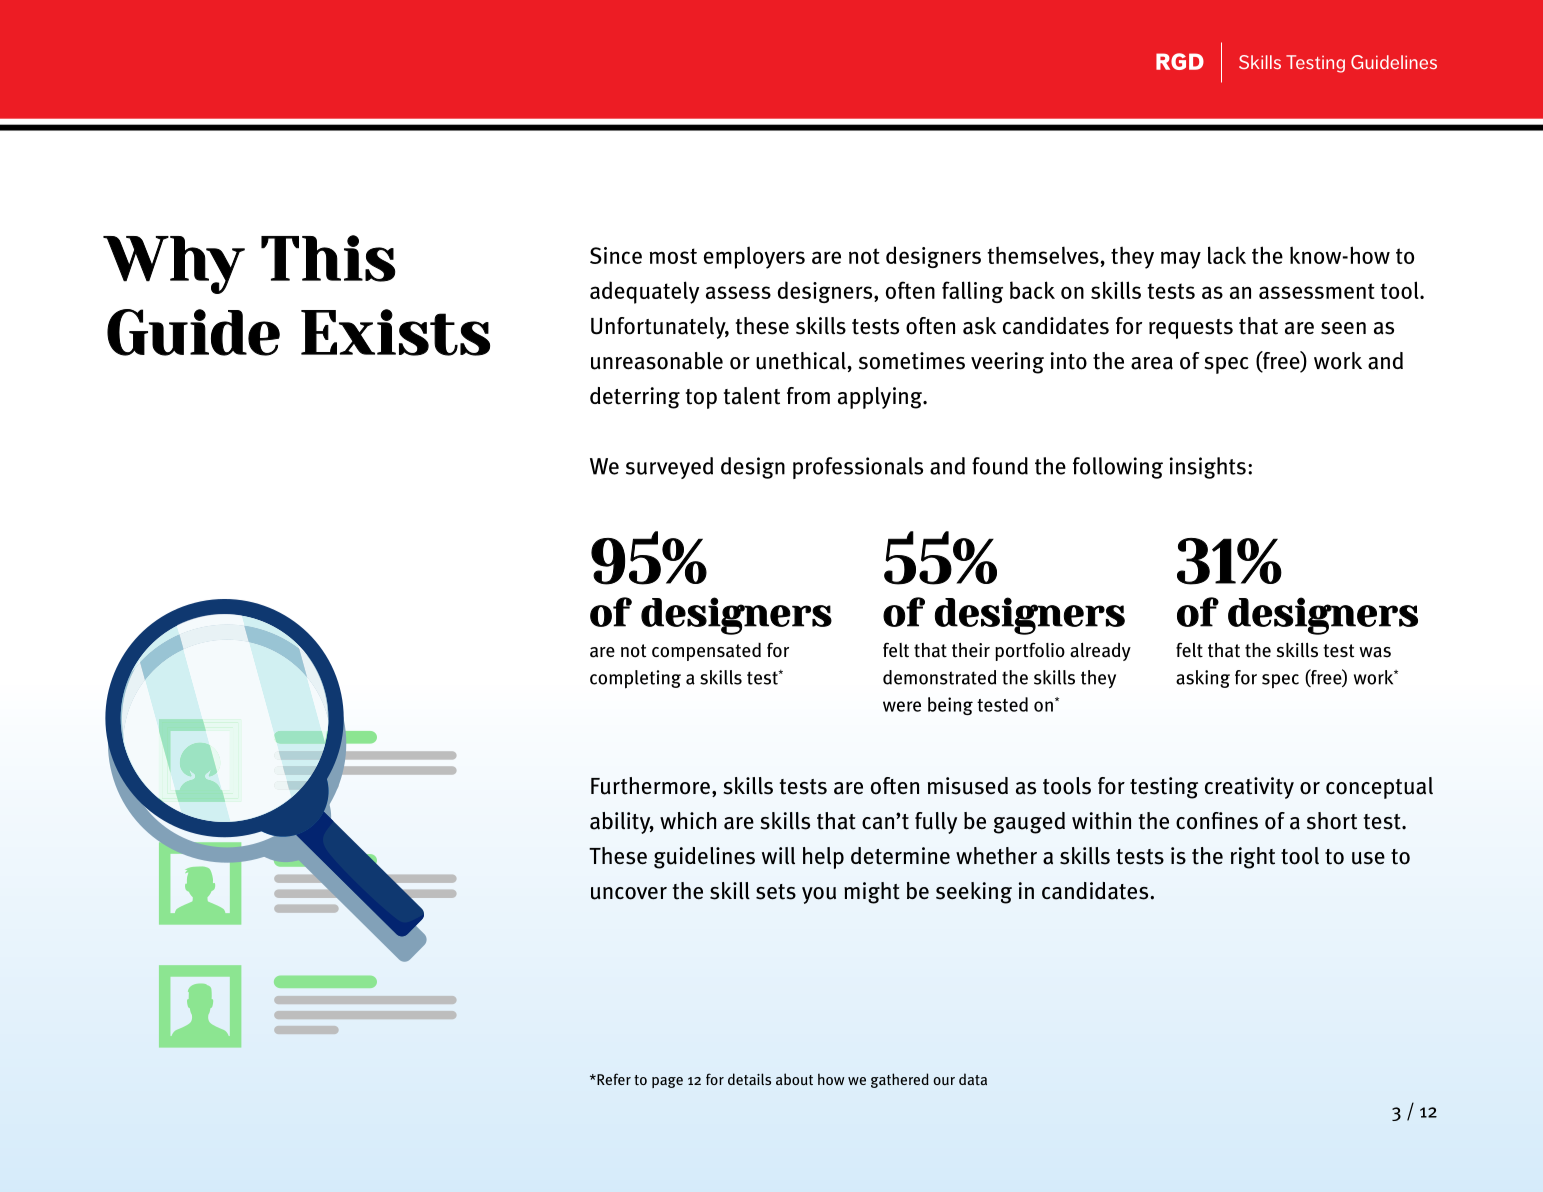 This page has height=1192, width=1543. I want to click on Furthermore, so click(650, 786).
